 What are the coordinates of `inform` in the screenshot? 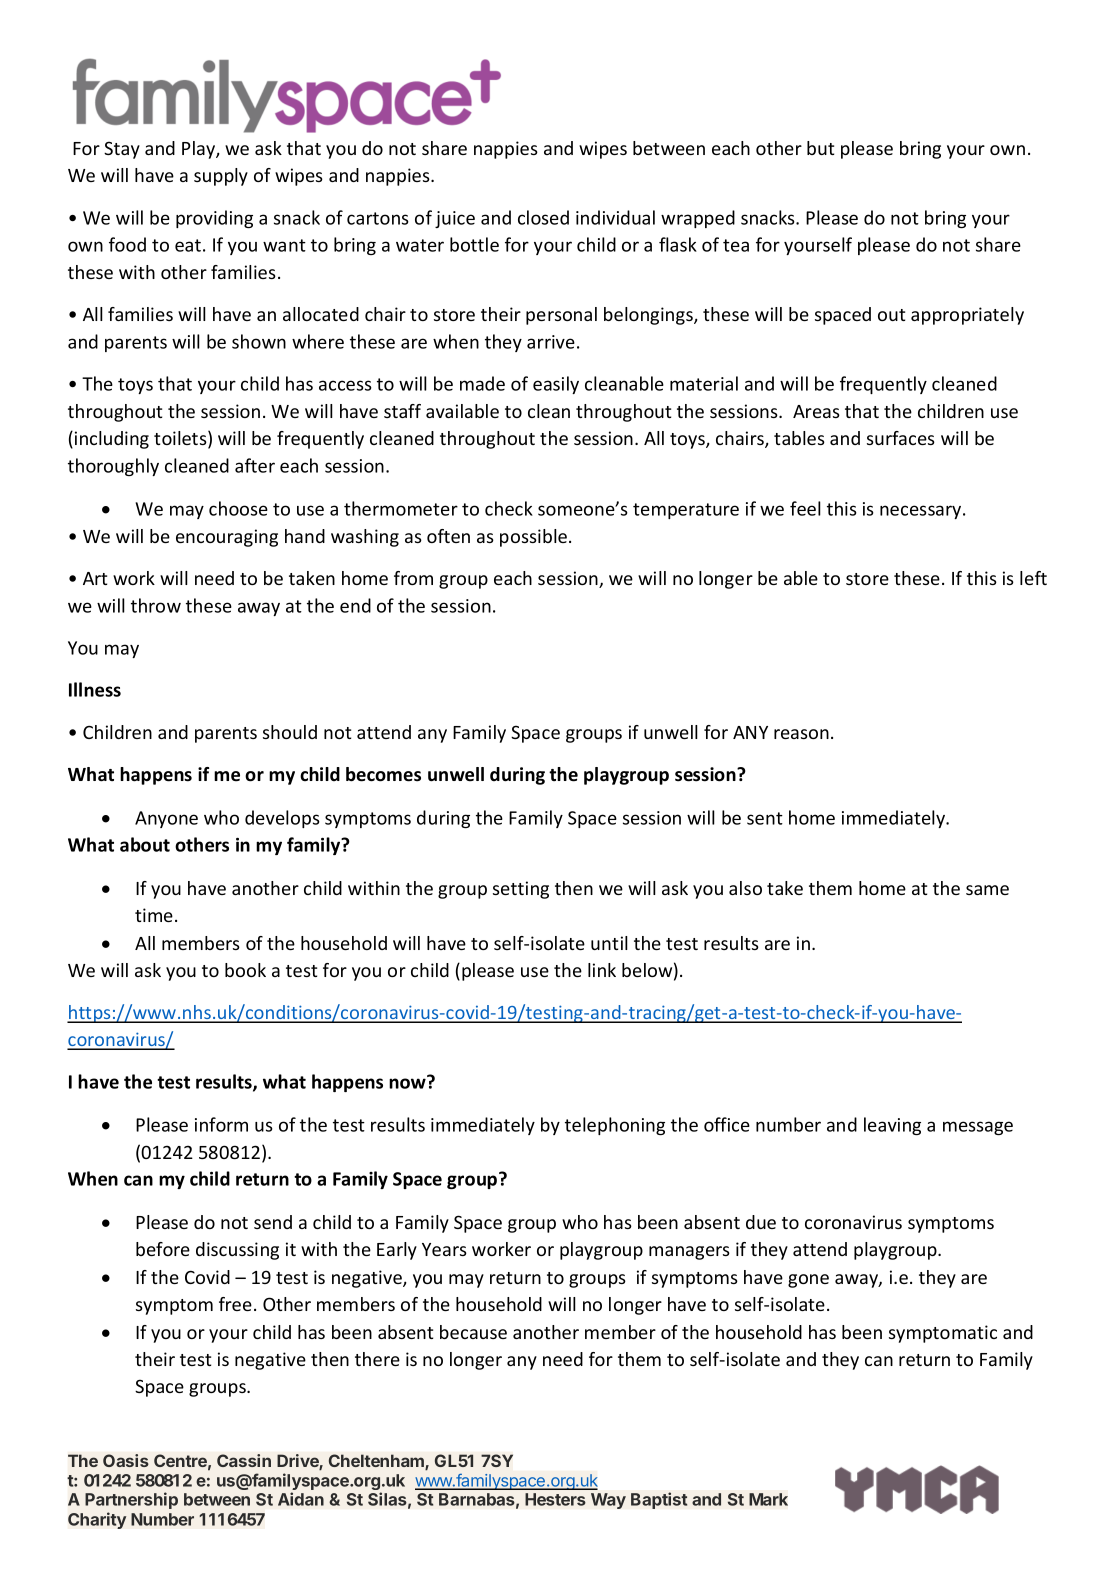 It's located at (221, 1124).
